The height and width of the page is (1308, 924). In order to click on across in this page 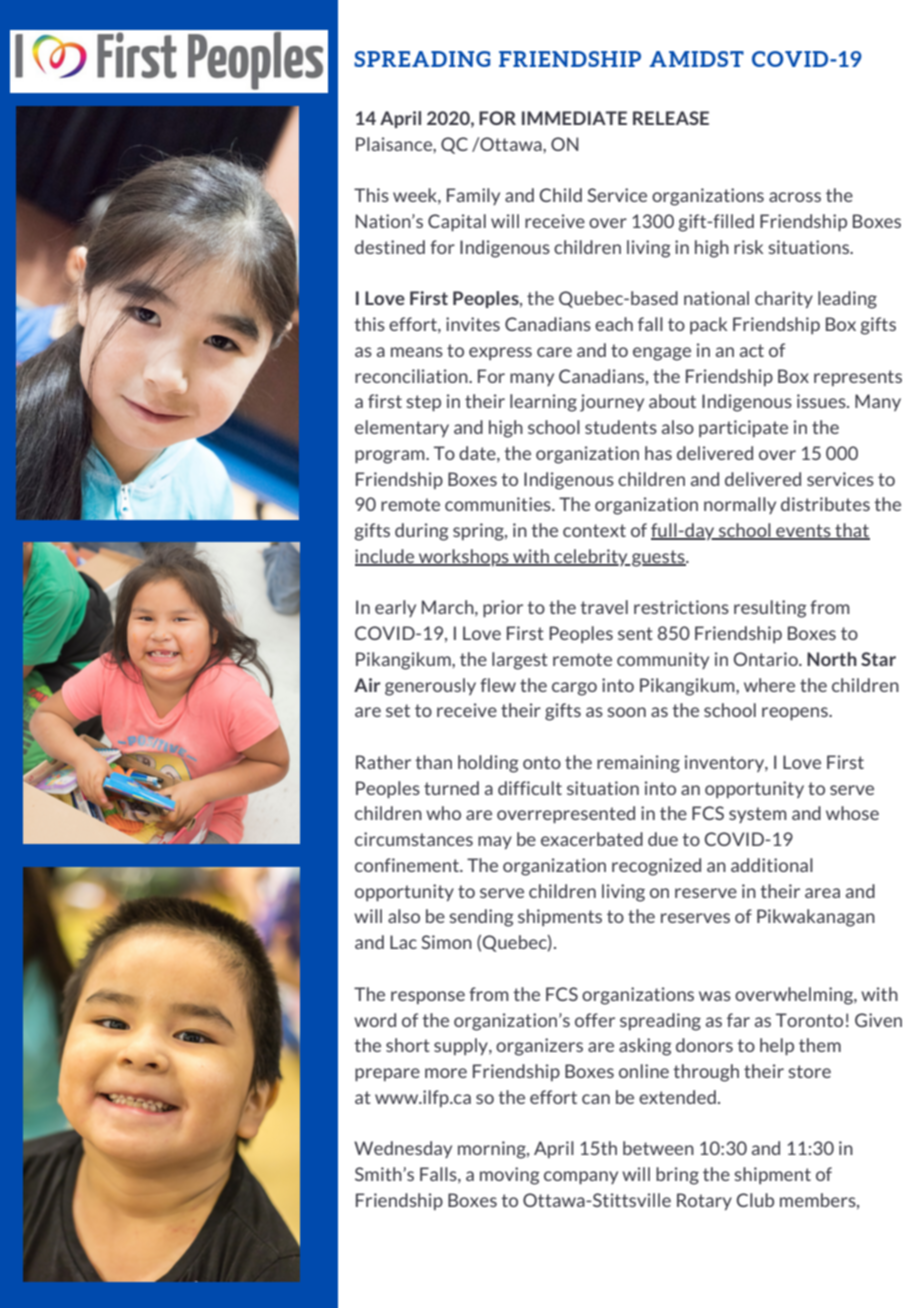, I will do `click(795, 197)`.
